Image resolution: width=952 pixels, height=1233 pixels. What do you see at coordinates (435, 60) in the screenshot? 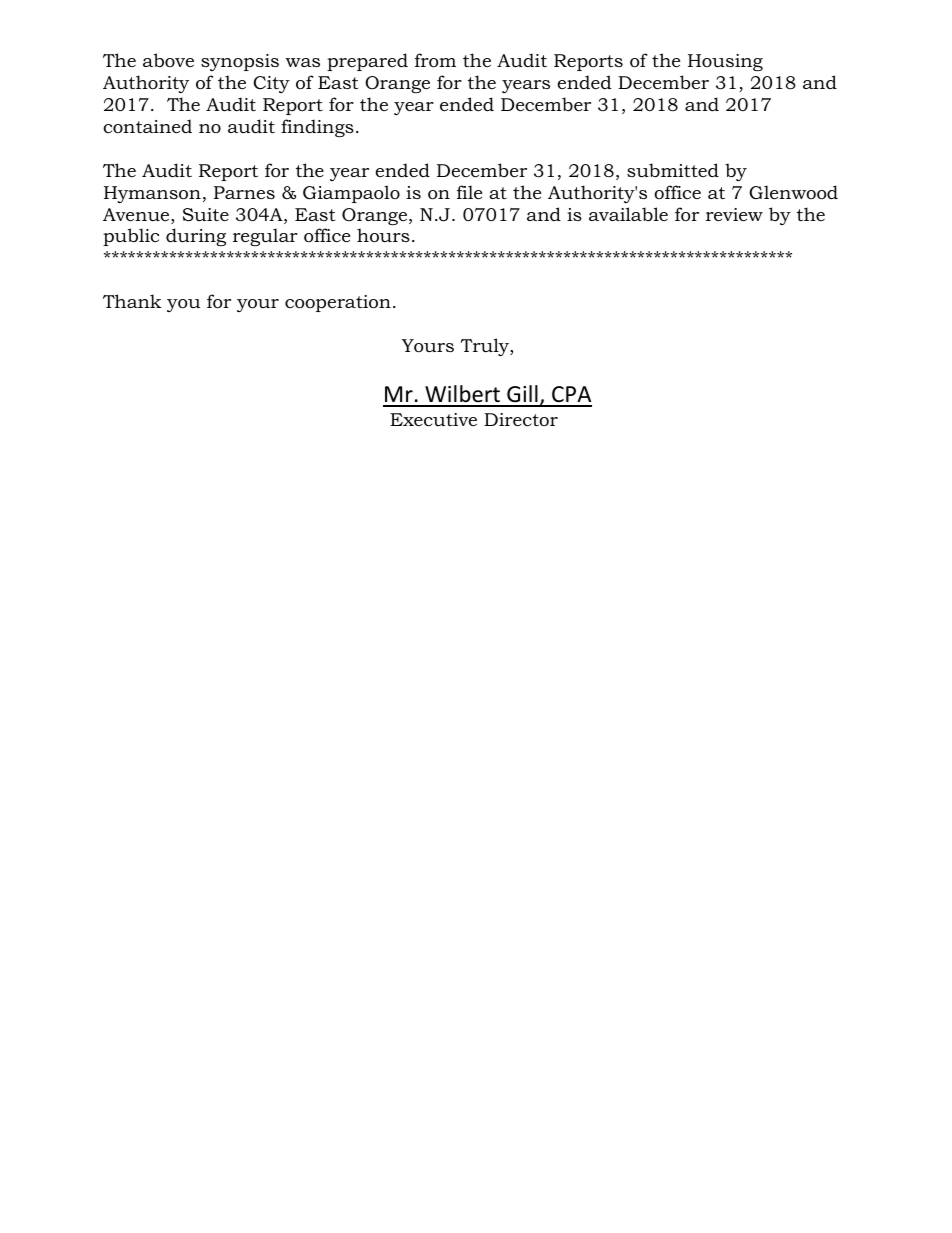
I see `from` at bounding box center [435, 60].
